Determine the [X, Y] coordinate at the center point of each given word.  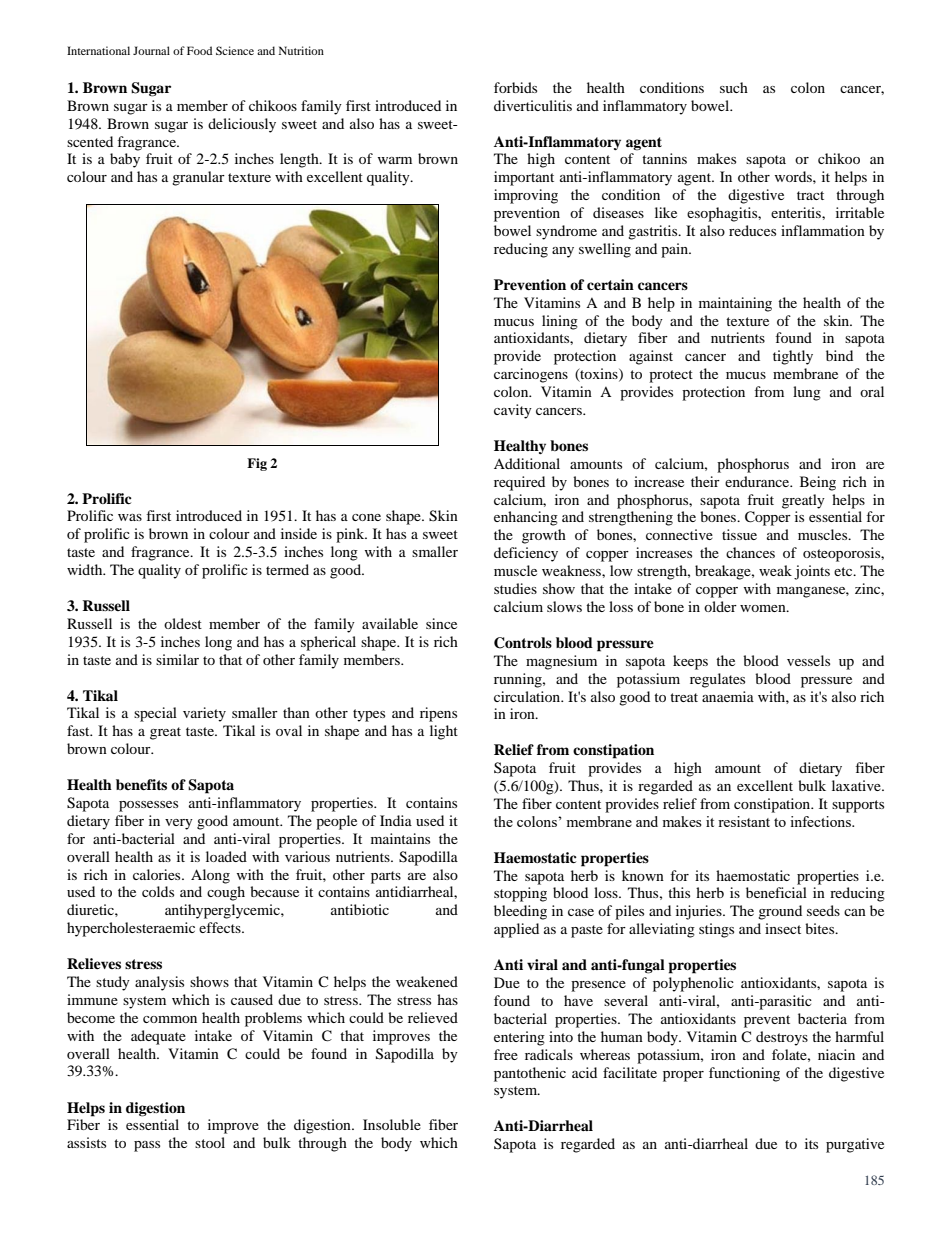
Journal [151, 50]
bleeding [520, 912]
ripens [438, 714]
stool [210, 1142]
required [519, 483]
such [734, 87]
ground [780, 912]
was [130, 517]
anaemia [728, 696]
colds [158, 891]
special [155, 714]
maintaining [735, 304]
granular [198, 178]
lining [560, 322]
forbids [515, 87]
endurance [758, 481]
